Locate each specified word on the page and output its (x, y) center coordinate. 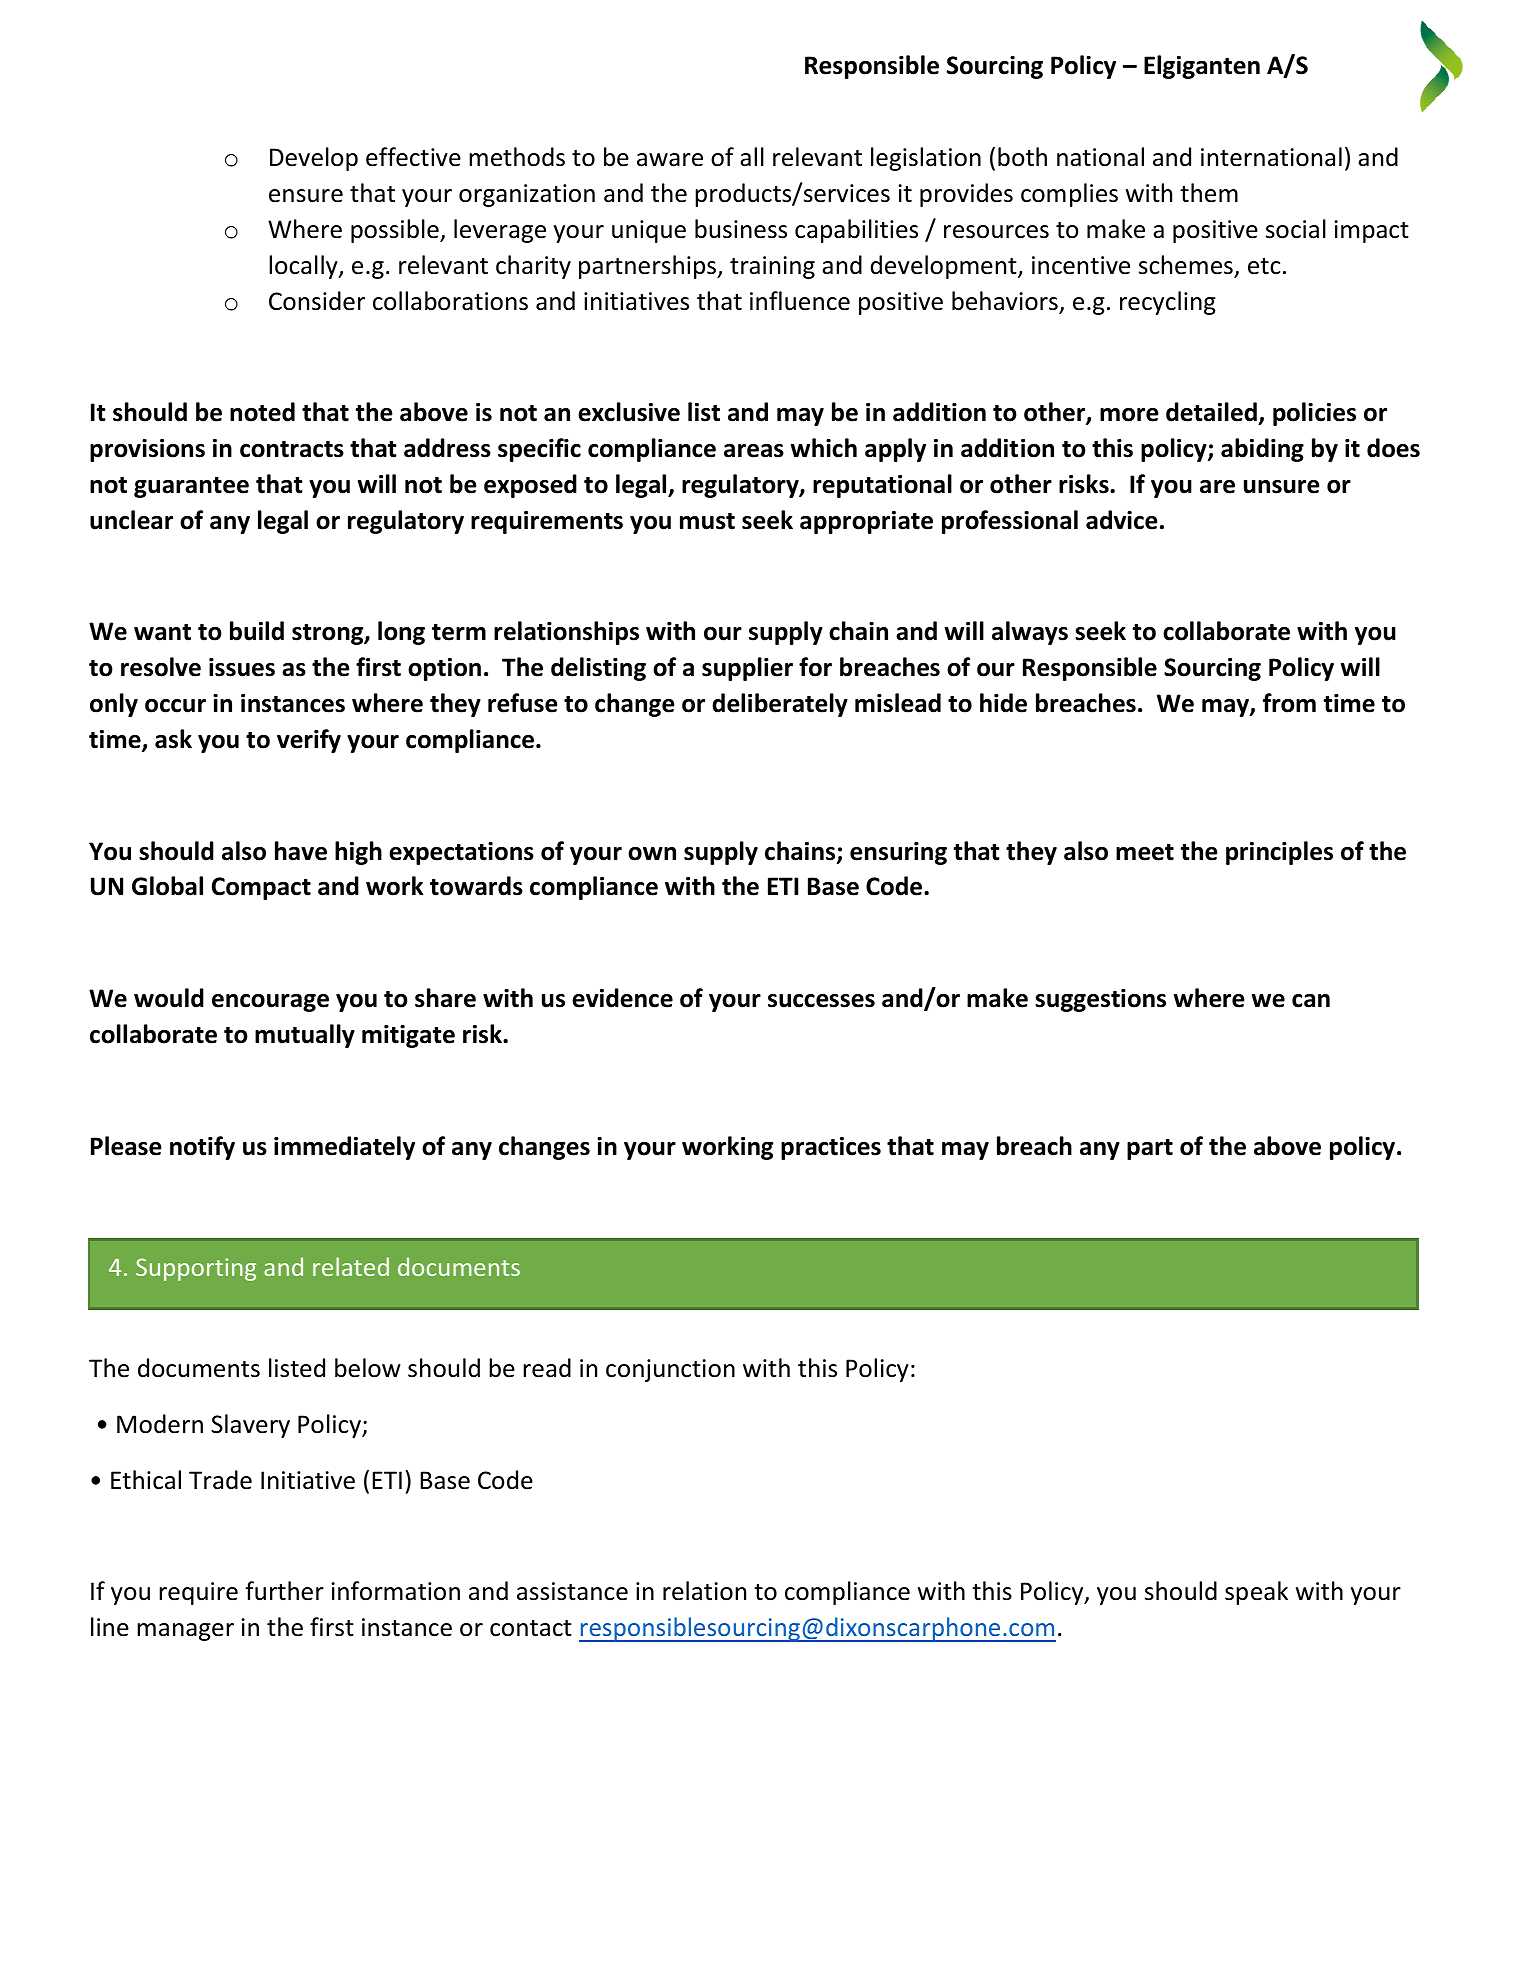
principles (1279, 853)
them (1209, 193)
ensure (306, 196)
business (741, 229)
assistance (572, 1591)
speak (1256, 1593)
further (284, 1591)
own (652, 854)
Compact (261, 888)
